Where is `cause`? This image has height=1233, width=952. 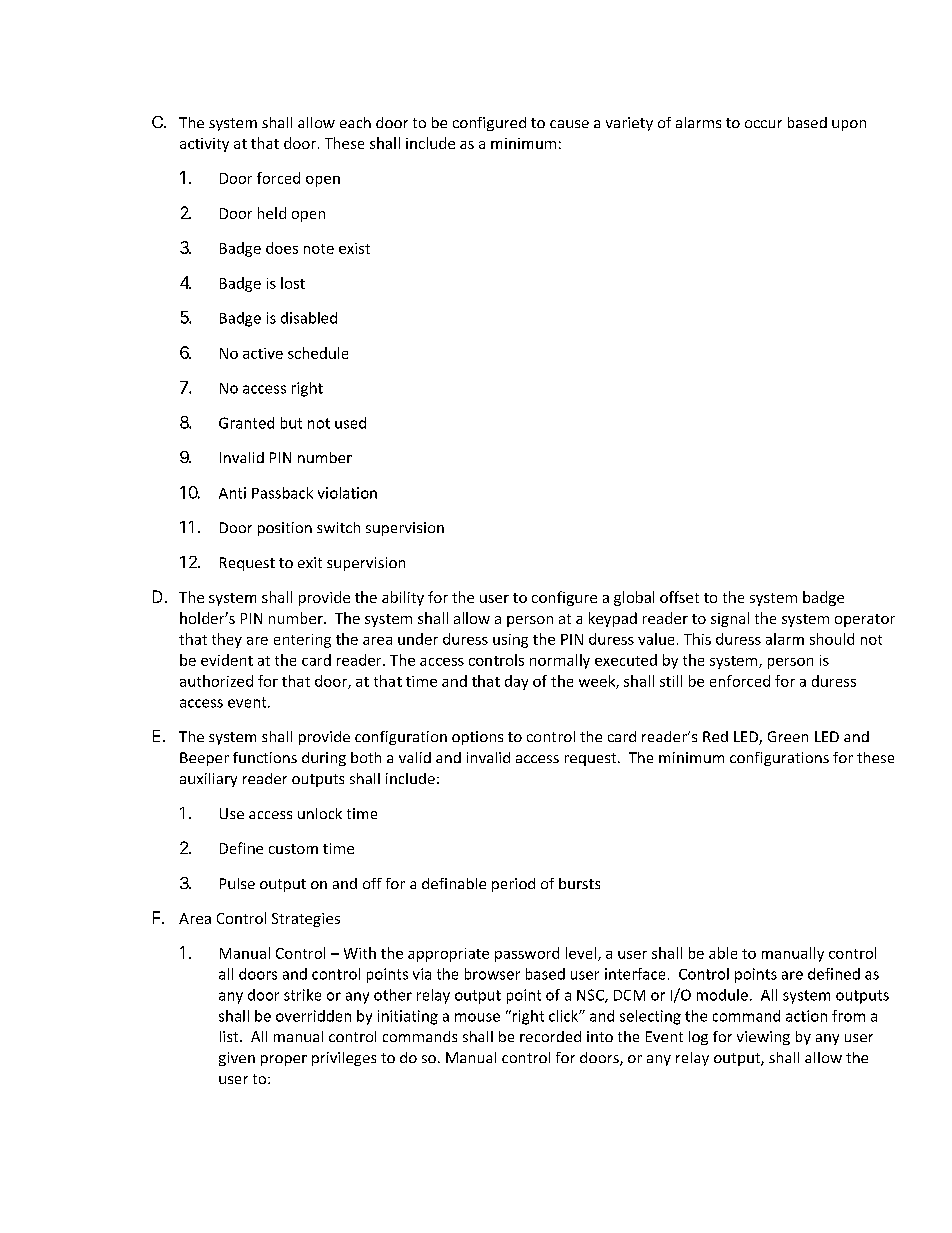 cause is located at coordinates (569, 124).
